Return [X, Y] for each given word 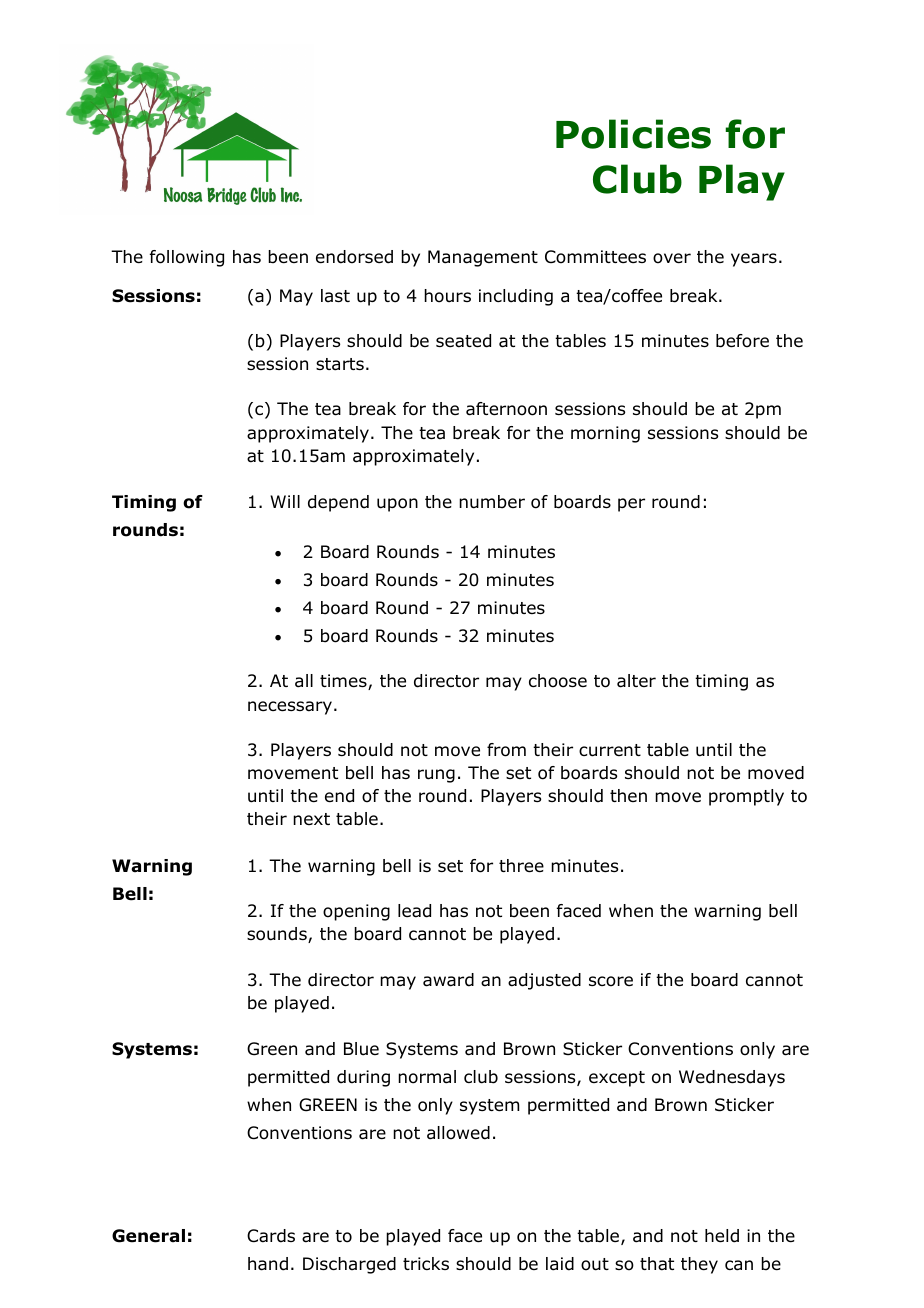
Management [483, 258]
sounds [278, 935]
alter [636, 681]
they [699, 1265]
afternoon [506, 409]
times [344, 682]
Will [285, 501]
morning [605, 434]
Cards [271, 1236]
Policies [633, 134]
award [448, 980]
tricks [426, 1263]
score [611, 981]
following [187, 258]
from [506, 750]
